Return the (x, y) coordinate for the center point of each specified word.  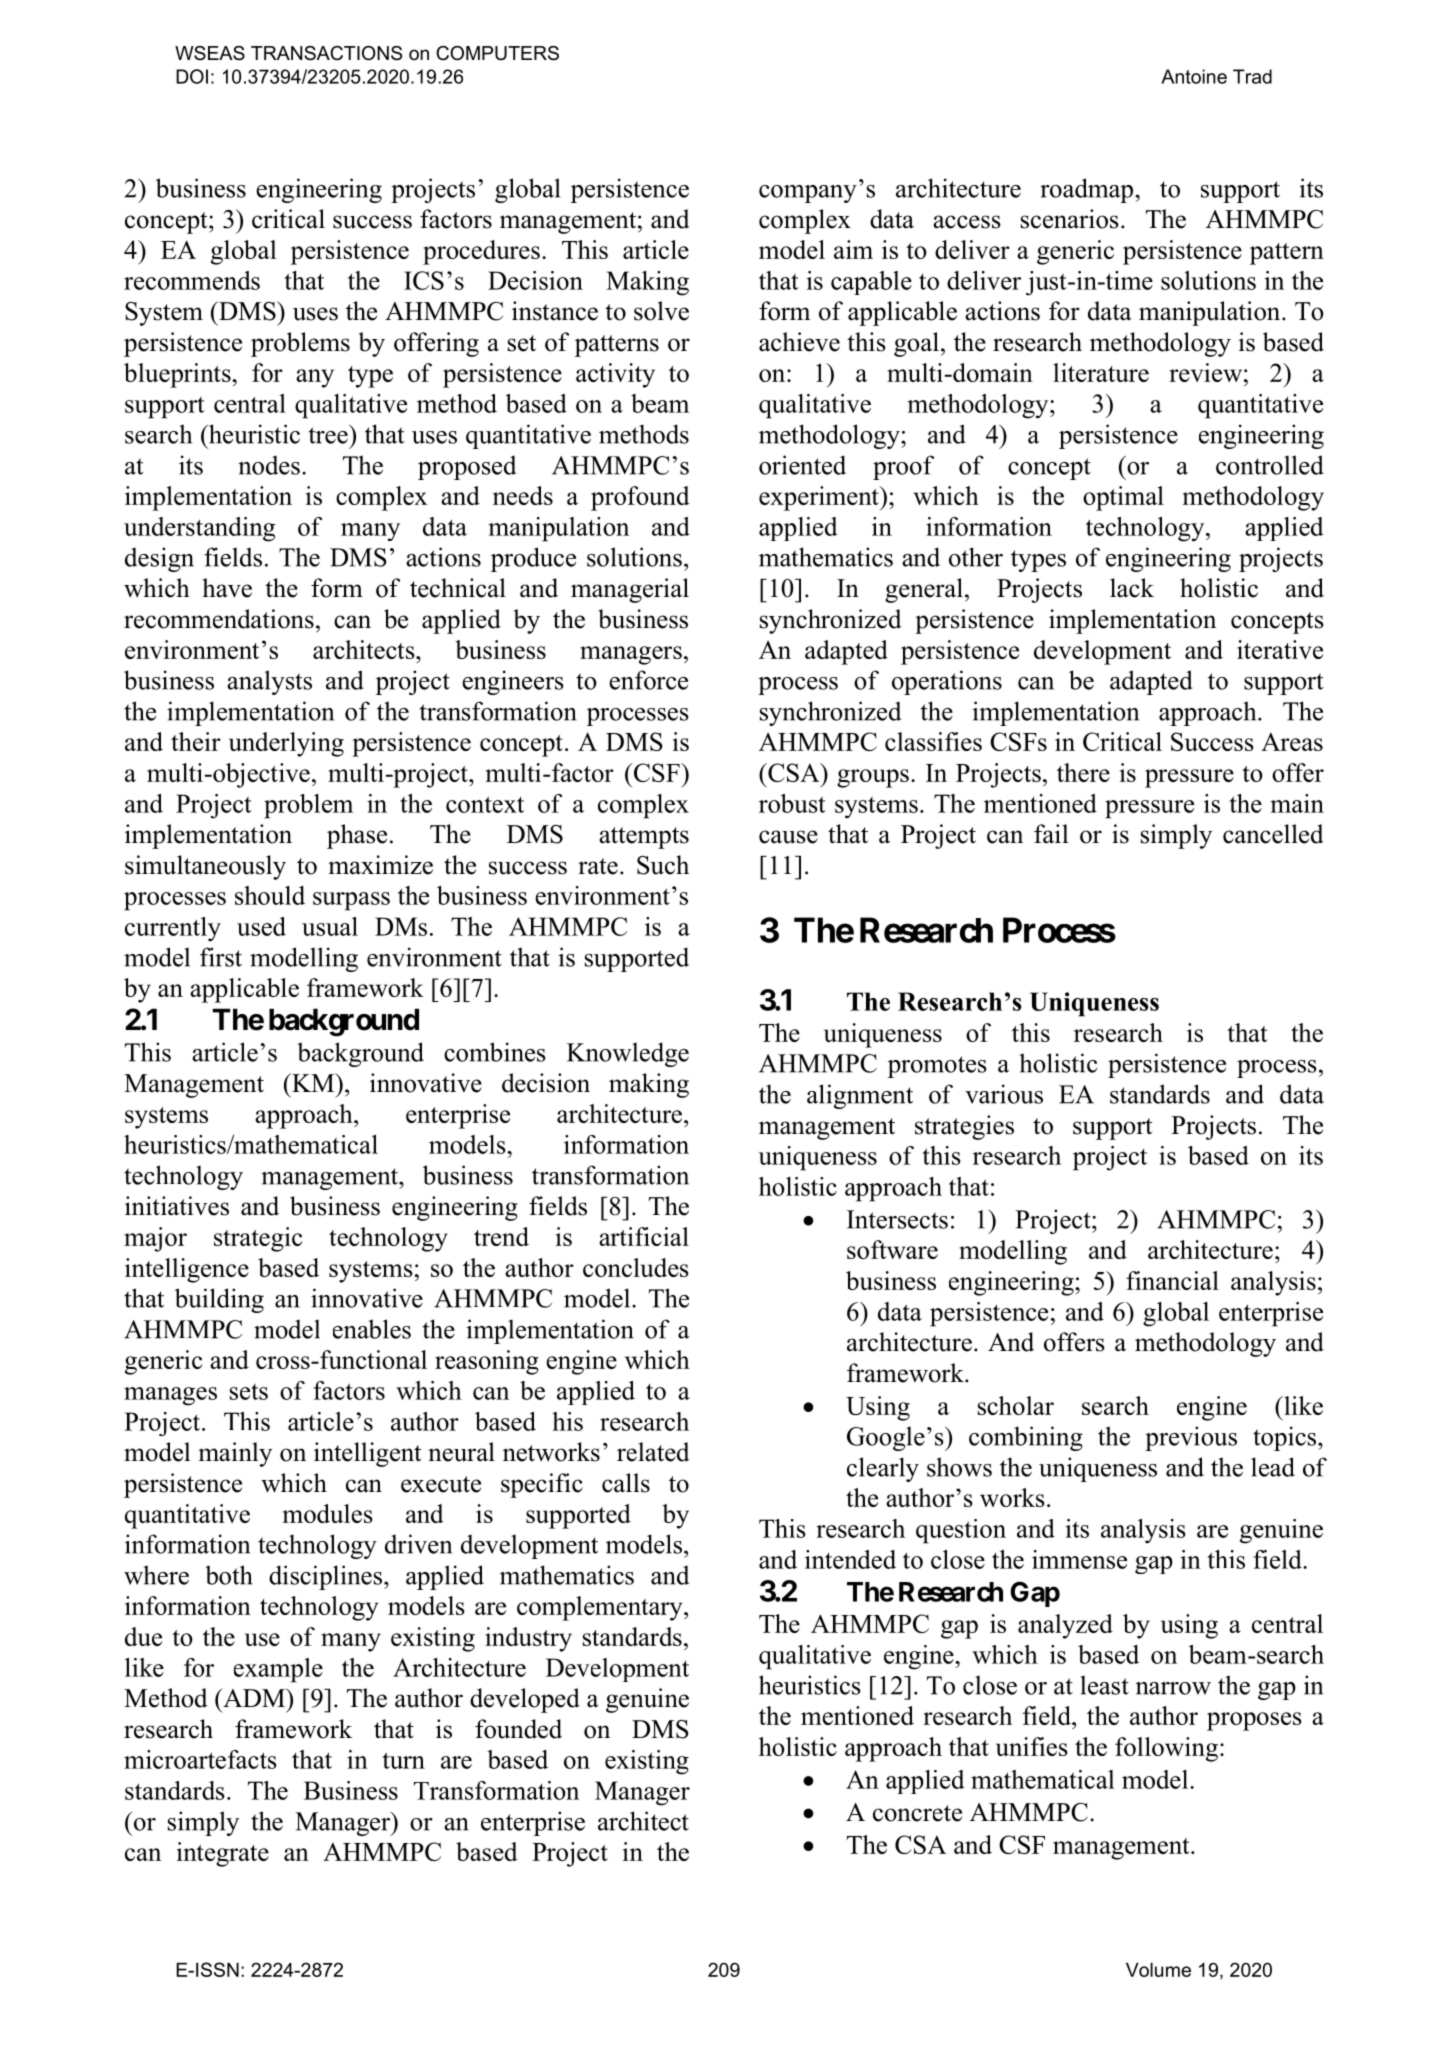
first (221, 957)
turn (403, 1760)
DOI (192, 76)
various (1004, 1094)
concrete (917, 1813)
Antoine (1194, 76)
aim (853, 249)
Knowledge (628, 1054)
